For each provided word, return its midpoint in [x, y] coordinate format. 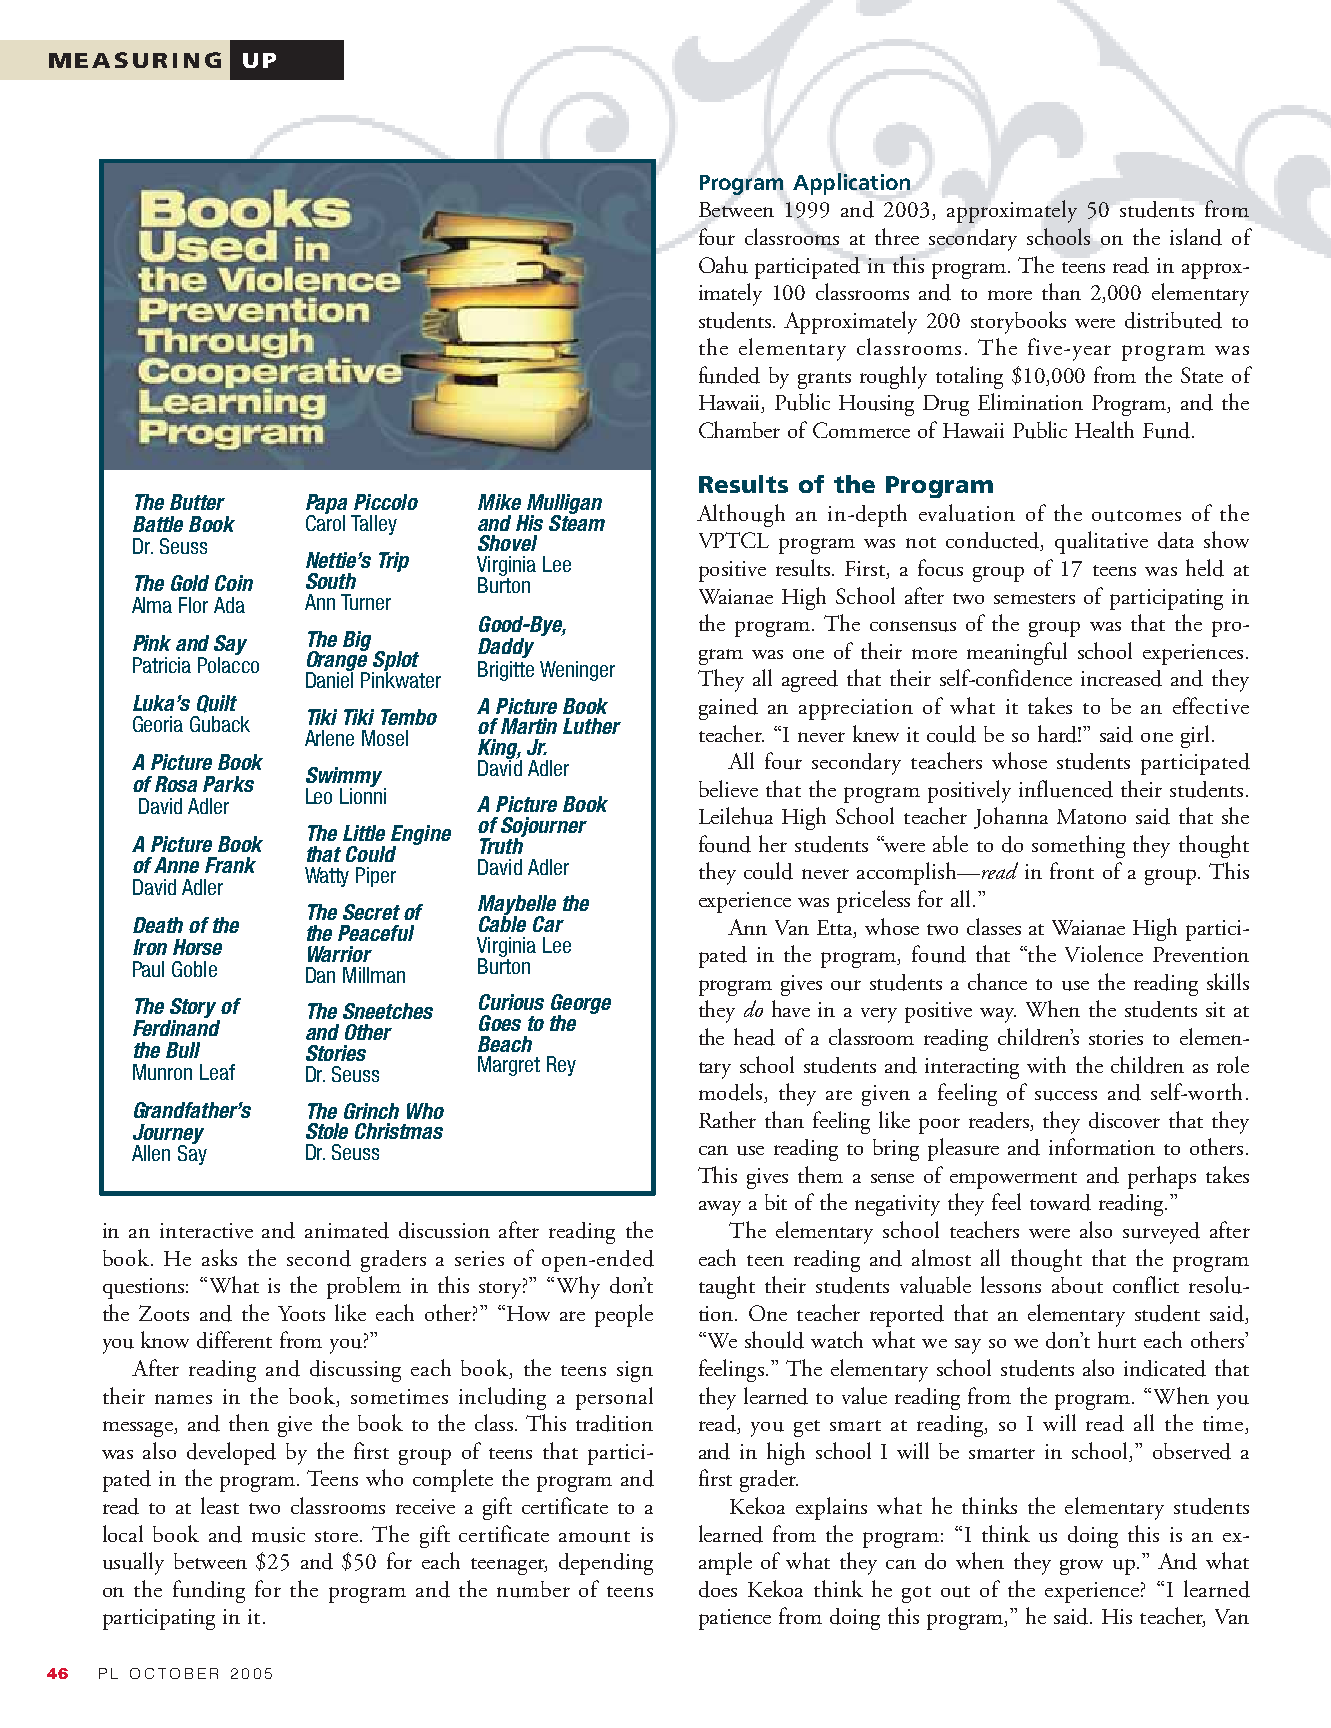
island [1196, 237]
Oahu [723, 265]
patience [735, 1619]
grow [1081, 1567]
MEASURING [135, 60]
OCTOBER [174, 1673]
